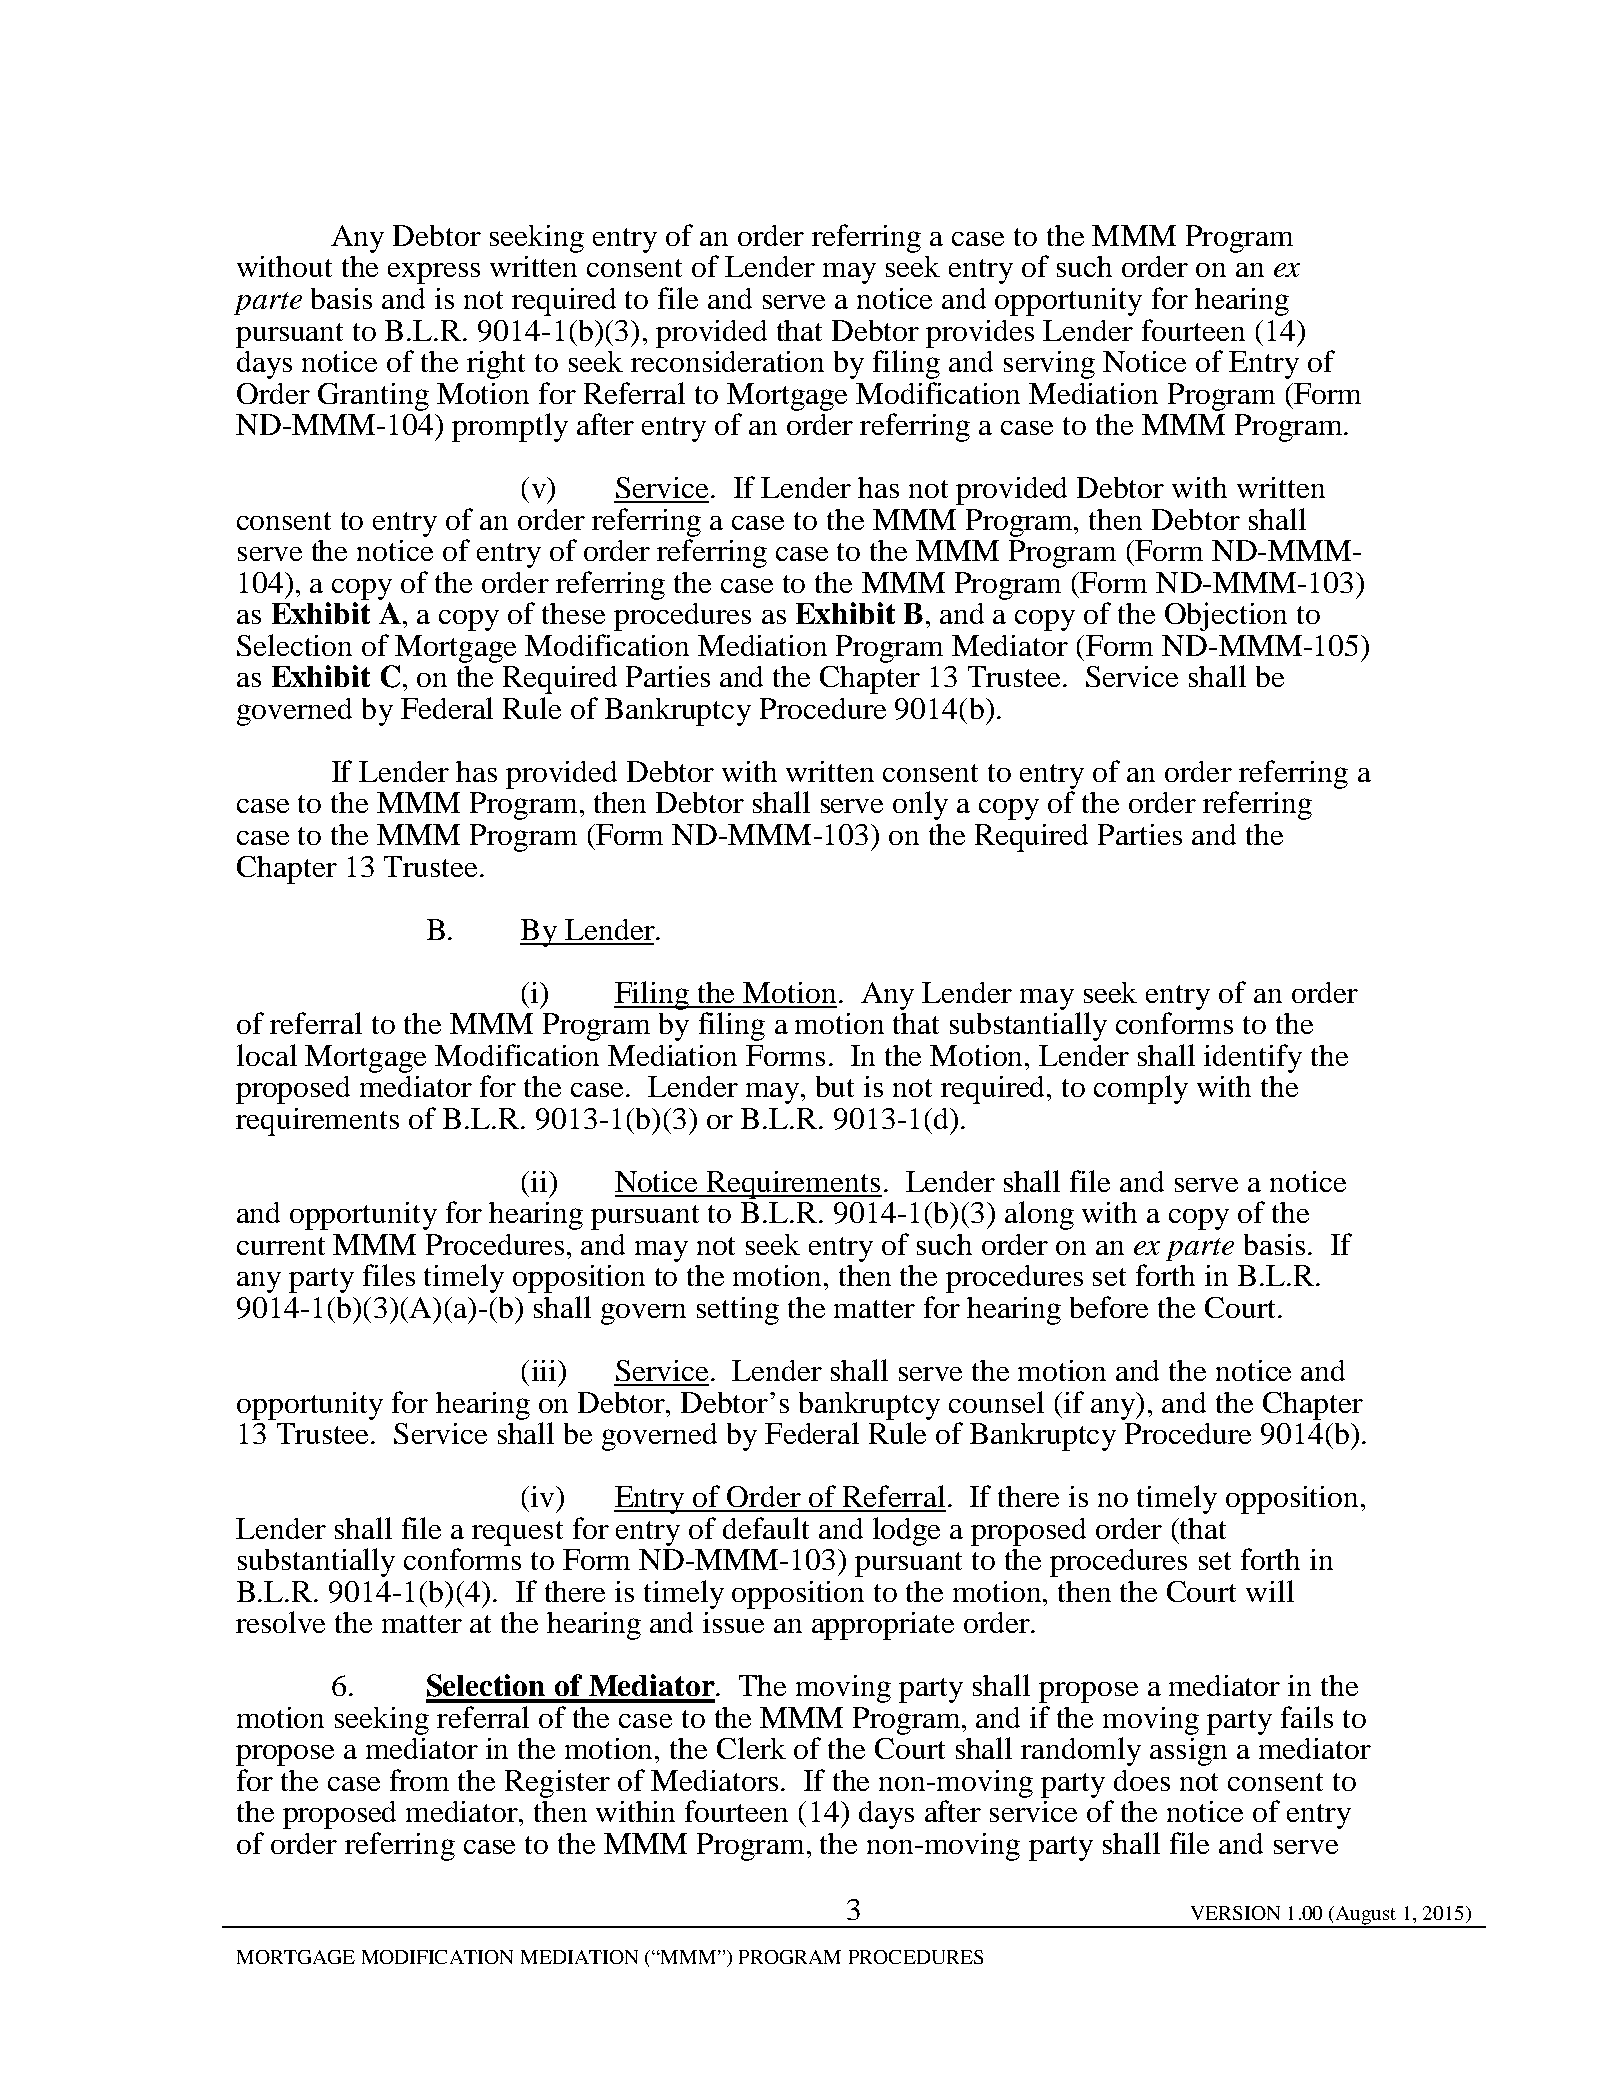  I want to click on local, so click(267, 1055).
